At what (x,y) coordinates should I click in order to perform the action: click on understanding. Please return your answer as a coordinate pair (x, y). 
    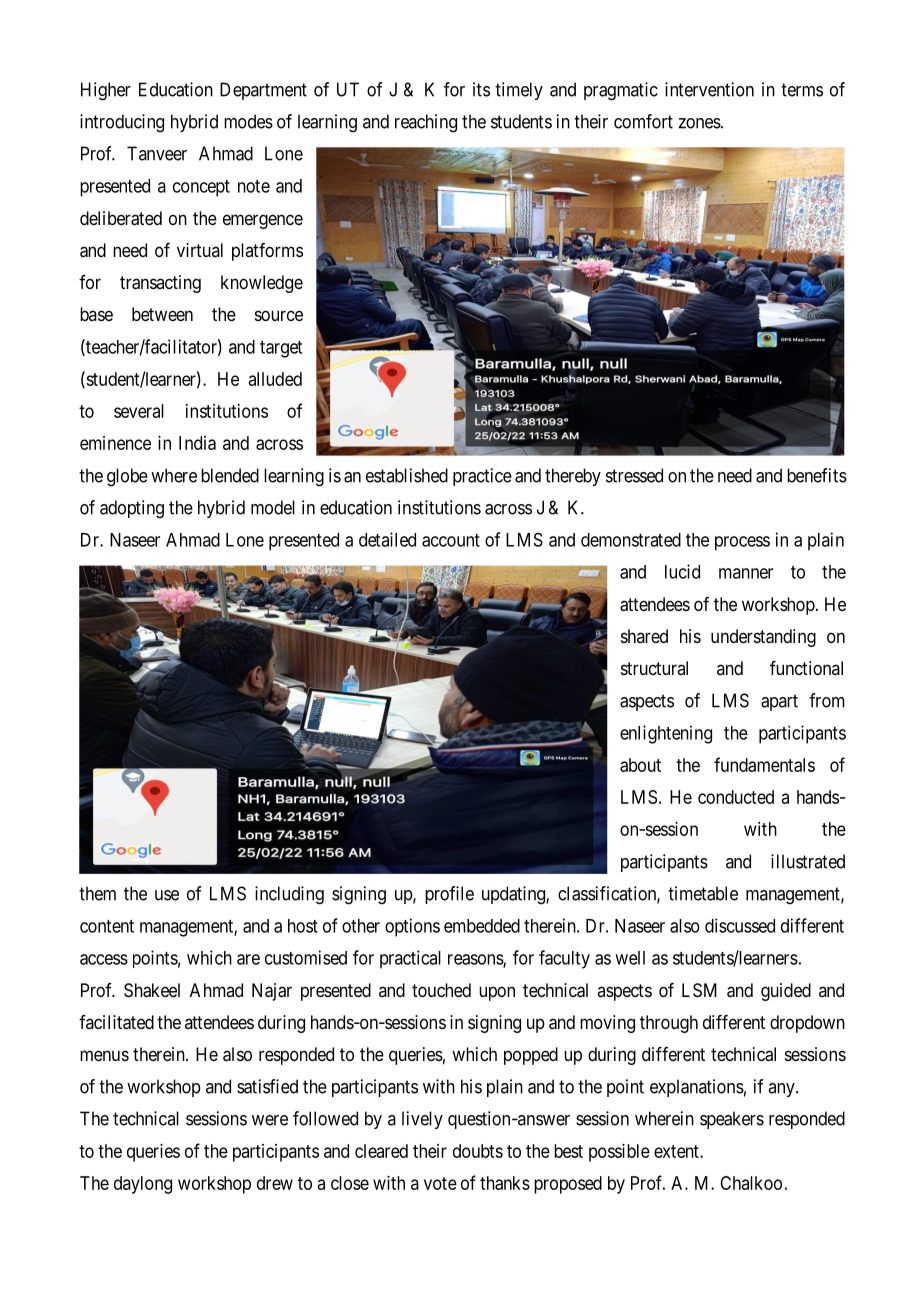
    Looking at the image, I should click on (763, 638).
